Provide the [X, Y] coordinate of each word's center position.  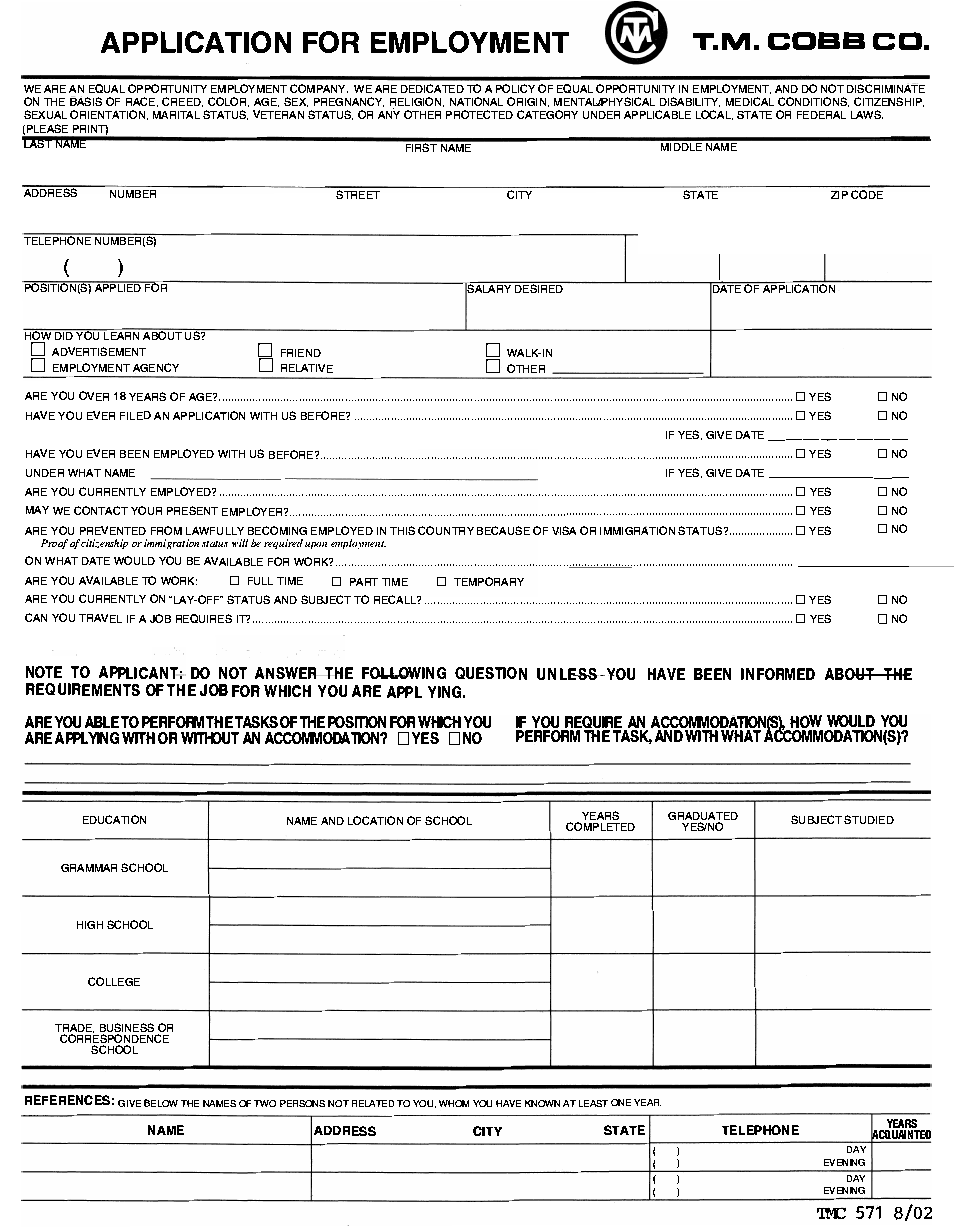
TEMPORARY [489, 581]
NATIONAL [476, 101]
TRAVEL [100, 618]
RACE [142, 102]
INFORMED [778, 674]
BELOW [161, 1103]
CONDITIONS [813, 102]
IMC [831, 1213]
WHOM [454, 1103]
